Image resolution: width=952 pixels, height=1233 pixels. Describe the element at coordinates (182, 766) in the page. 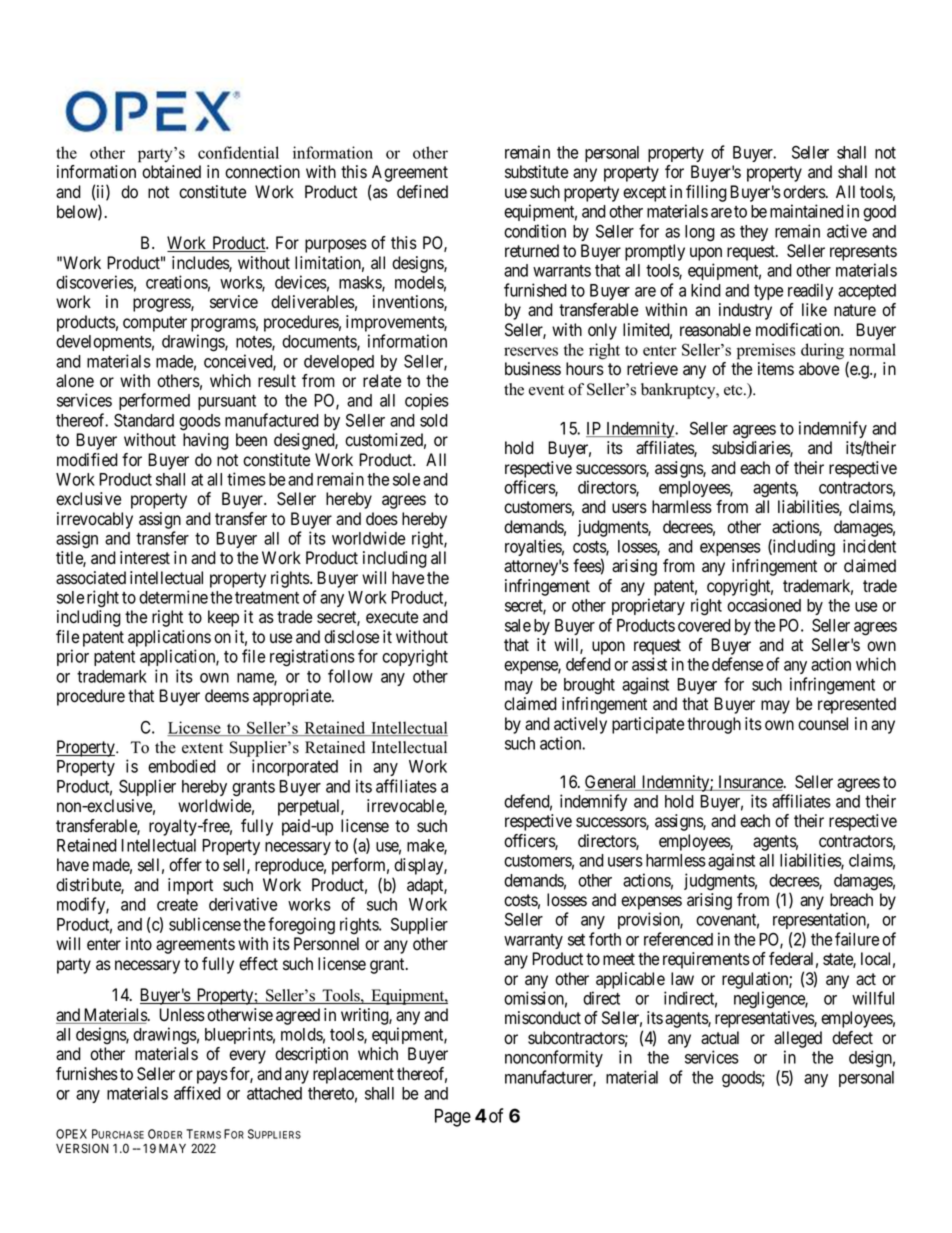

I see `embodied` at that location.
